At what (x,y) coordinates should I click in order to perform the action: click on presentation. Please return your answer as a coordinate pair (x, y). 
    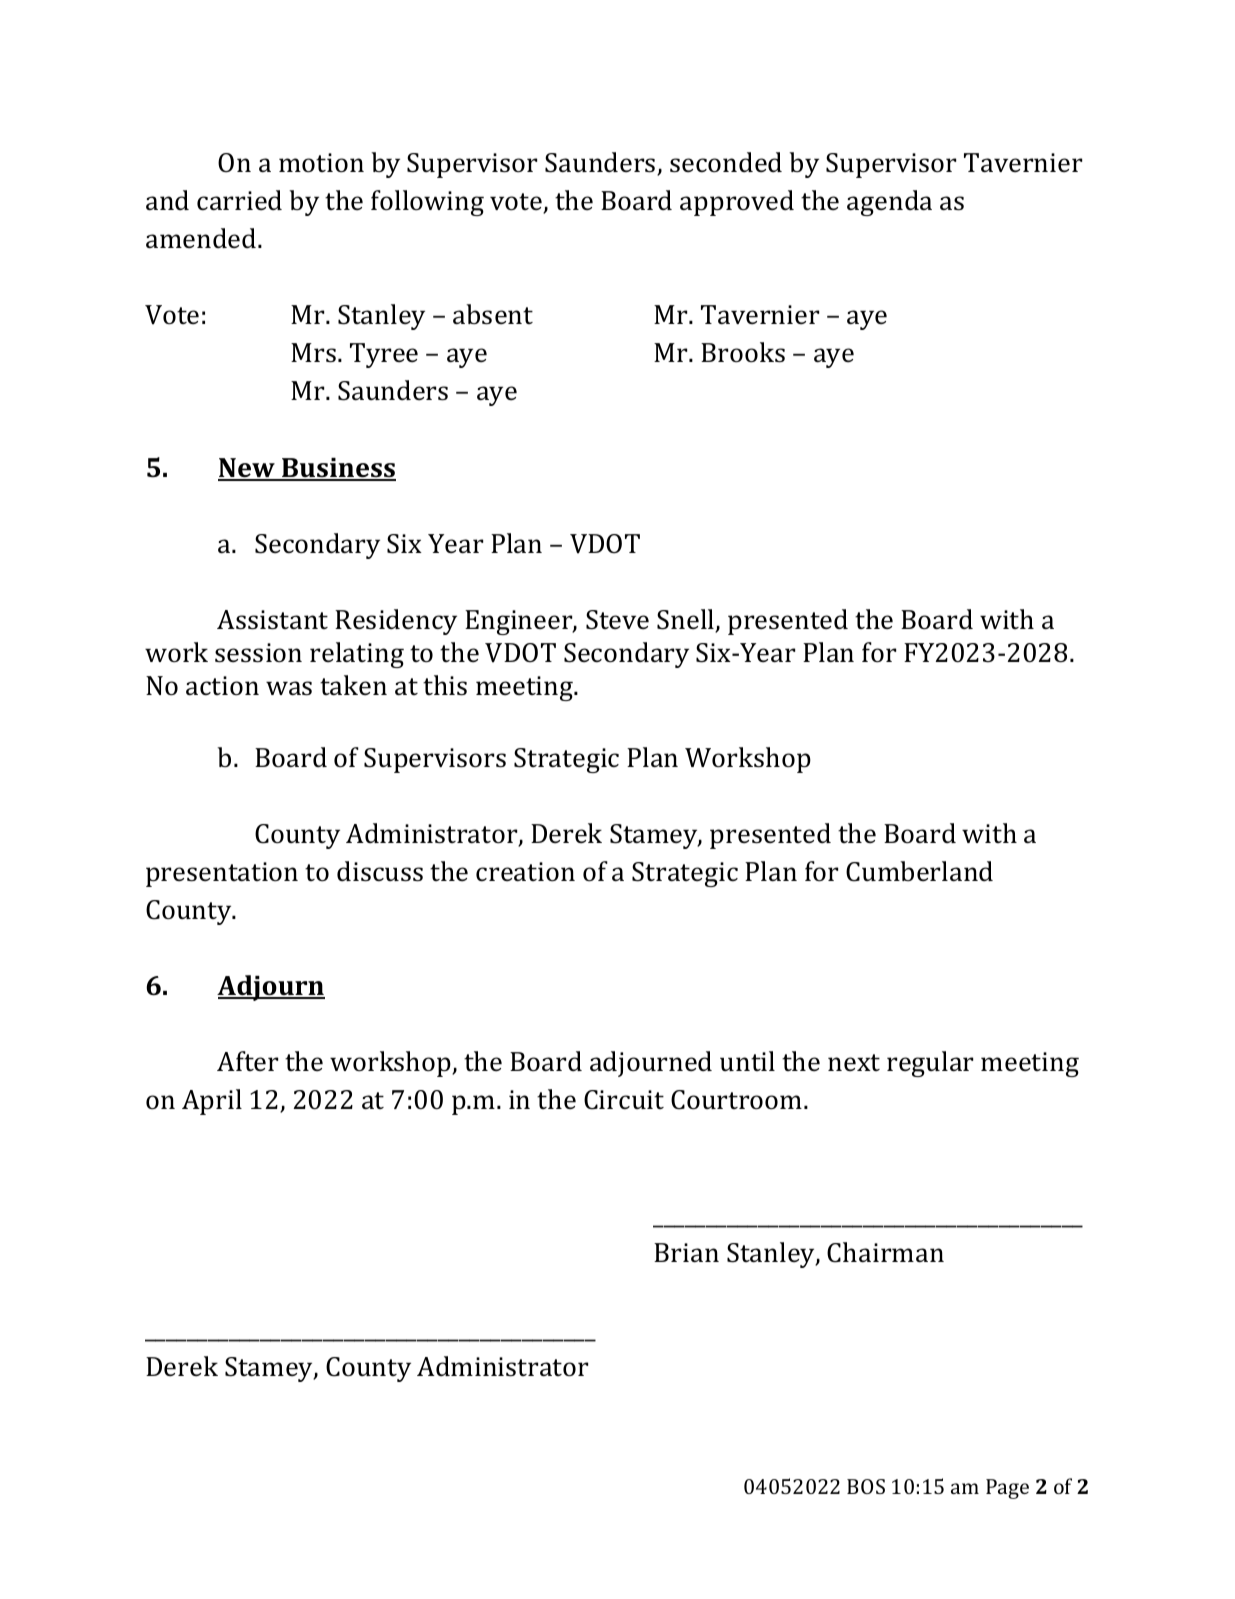
    Looking at the image, I should click on (222, 874).
